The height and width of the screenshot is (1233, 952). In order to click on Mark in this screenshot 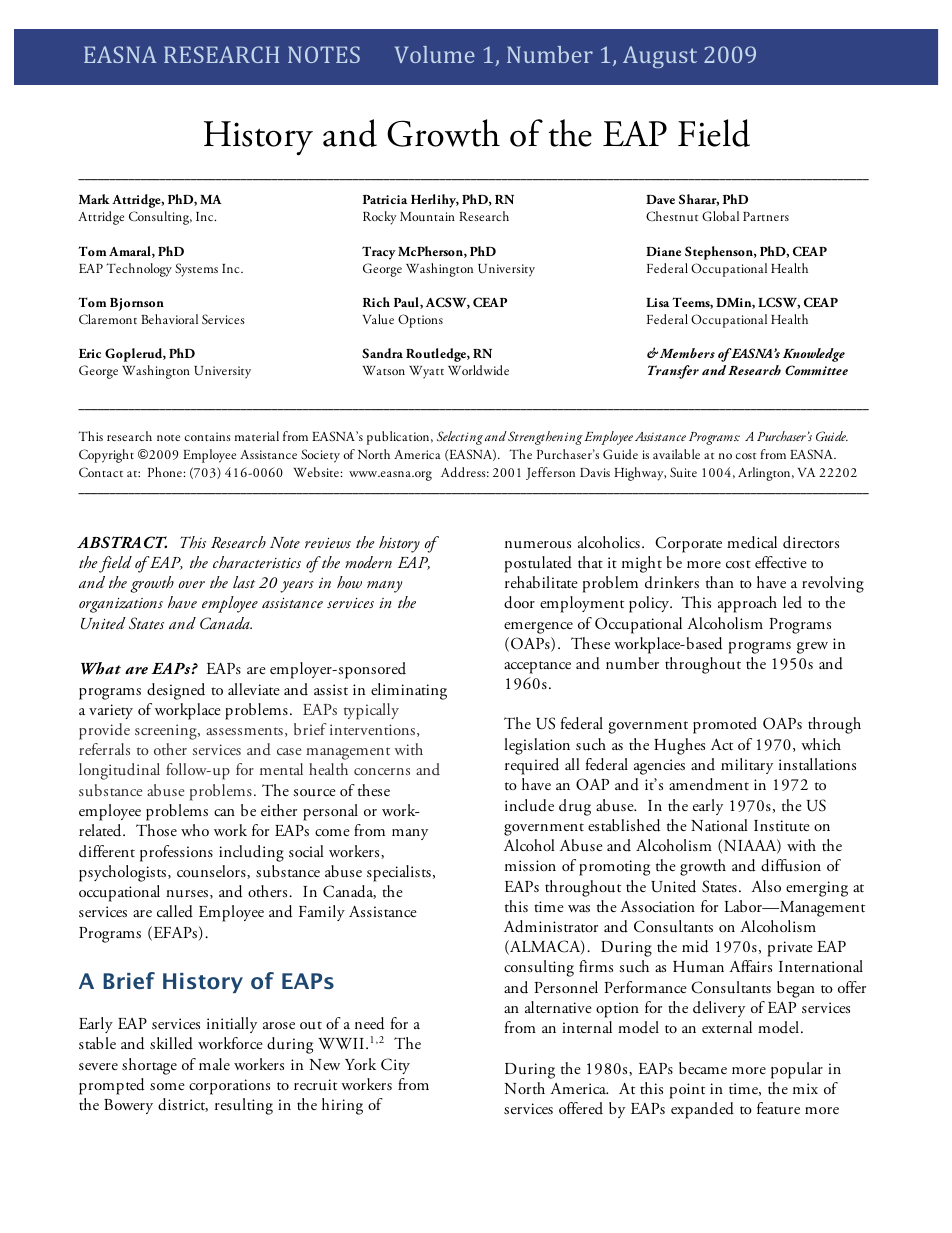, I will do `click(94, 199)`.
